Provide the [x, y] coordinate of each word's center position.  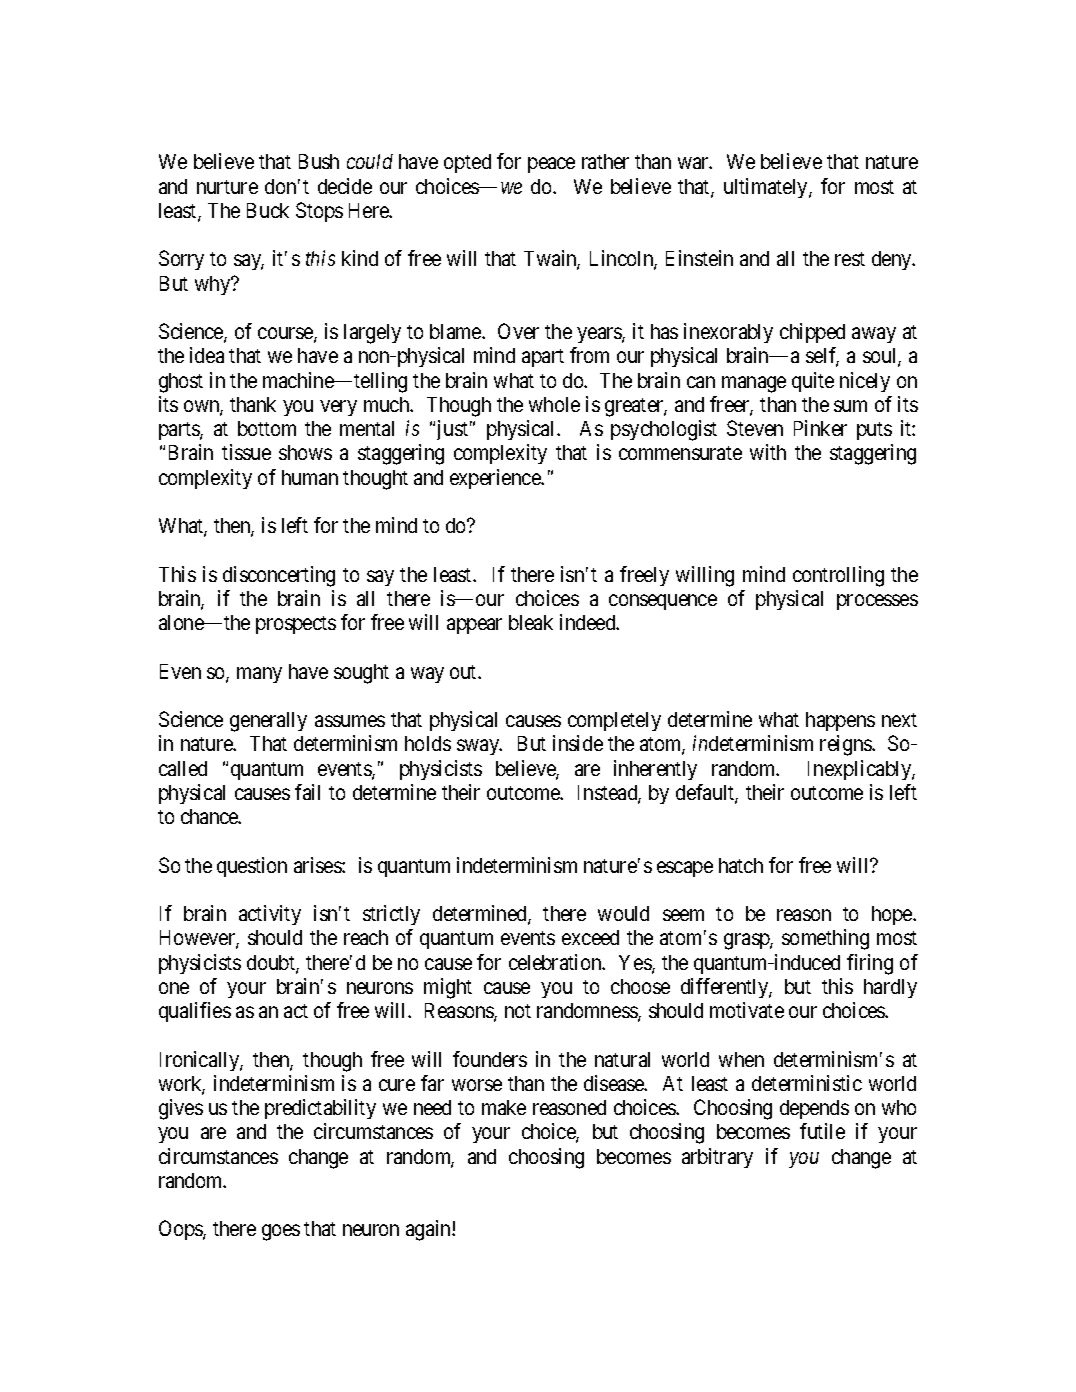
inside [578, 743]
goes [281, 1233]
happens [840, 721]
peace [551, 165]
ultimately [767, 188]
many [259, 675]
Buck [268, 210]
